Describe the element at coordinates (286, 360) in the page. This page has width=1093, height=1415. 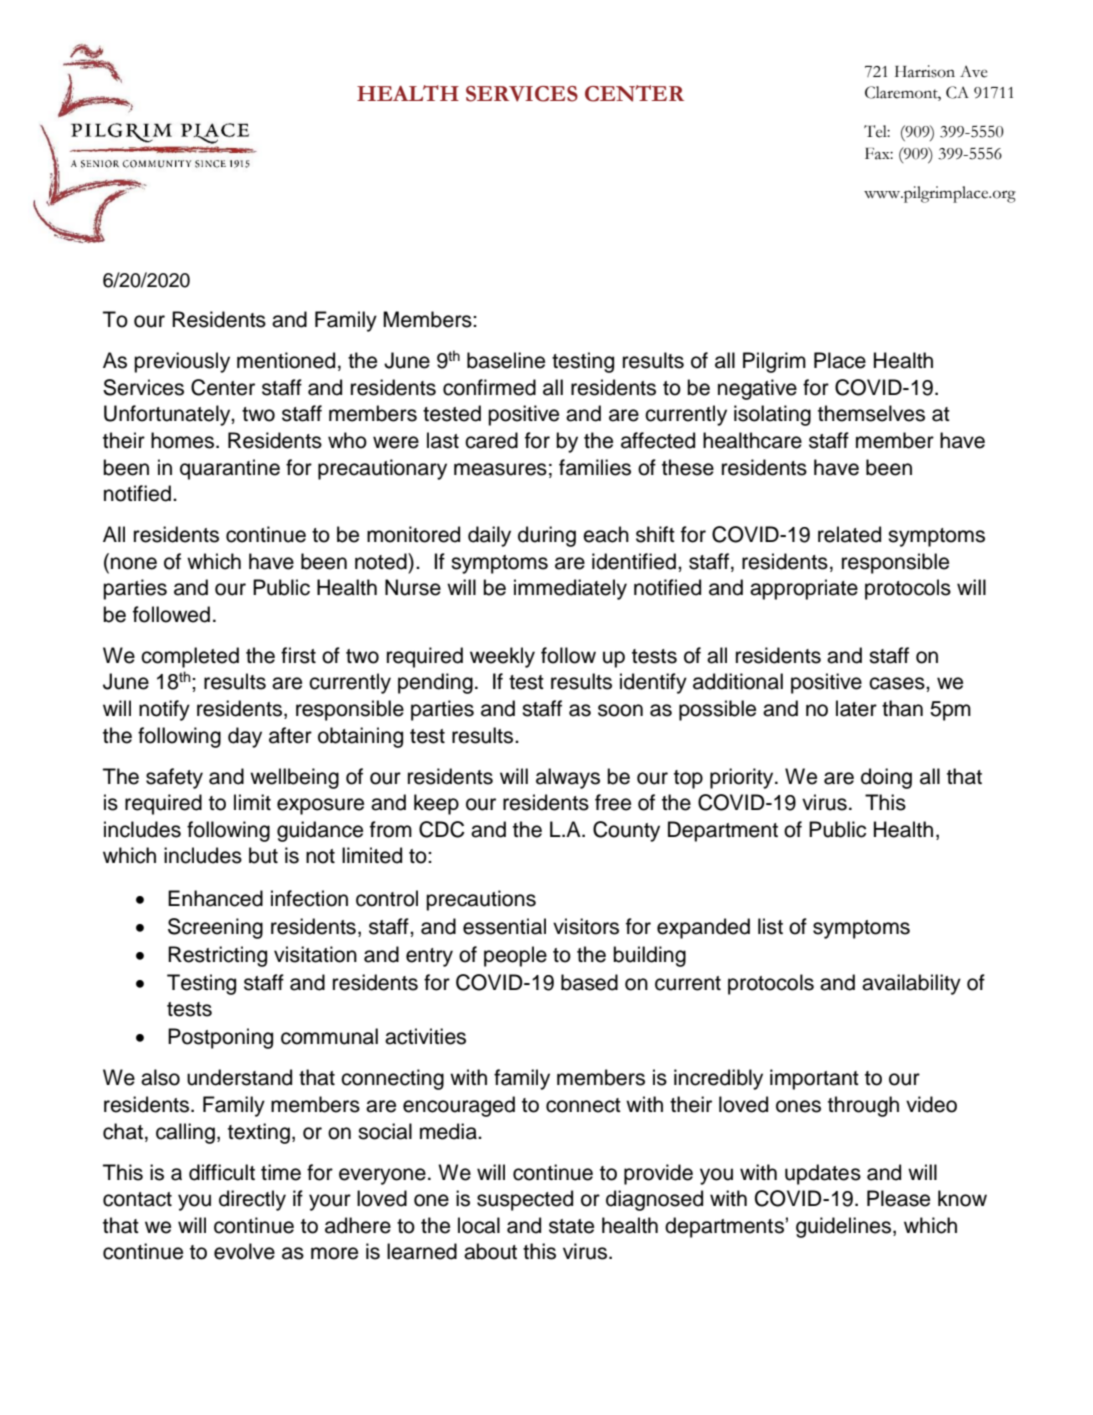
I see `mentioned` at that location.
